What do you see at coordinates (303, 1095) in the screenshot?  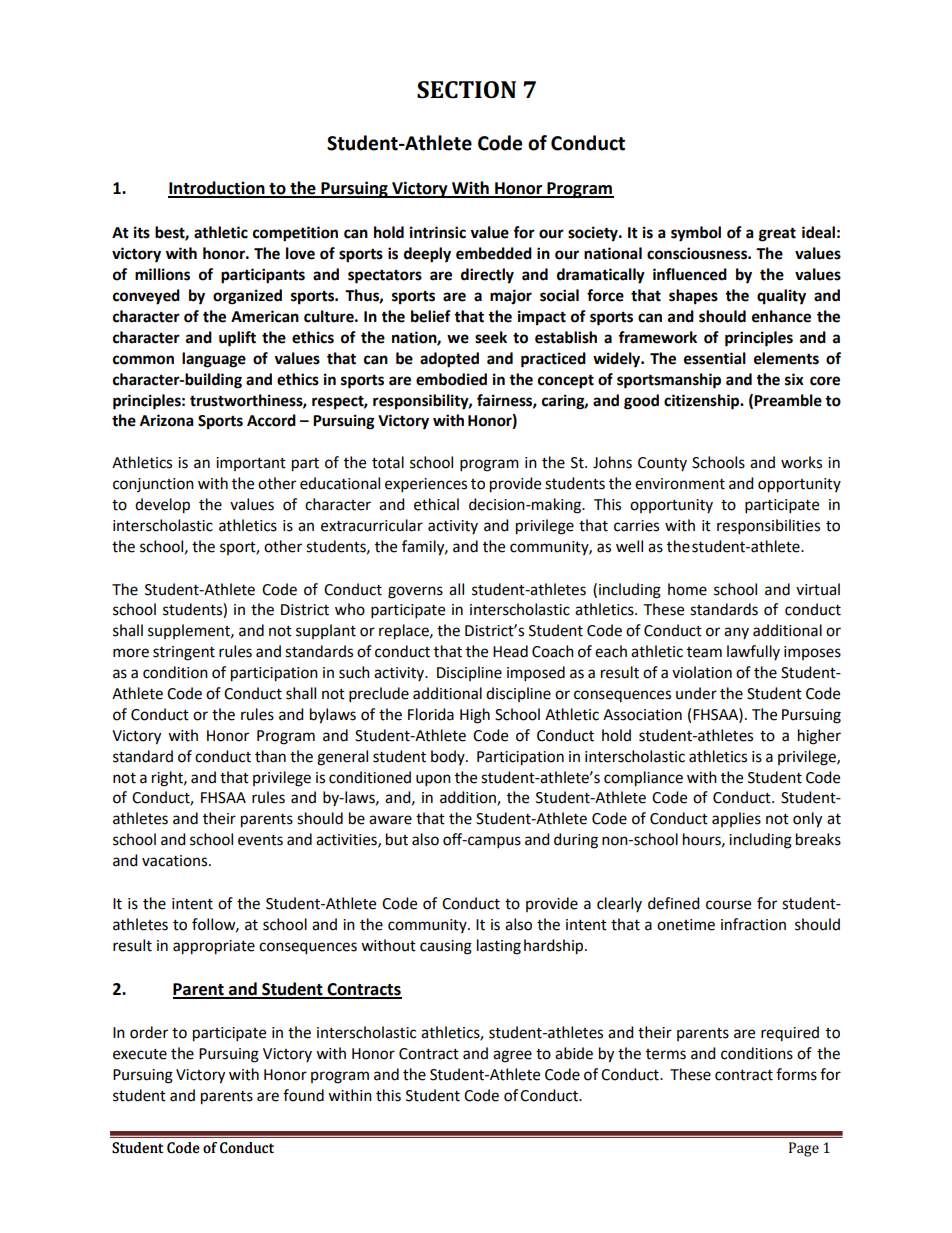 I see `found` at bounding box center [303, 1095].
